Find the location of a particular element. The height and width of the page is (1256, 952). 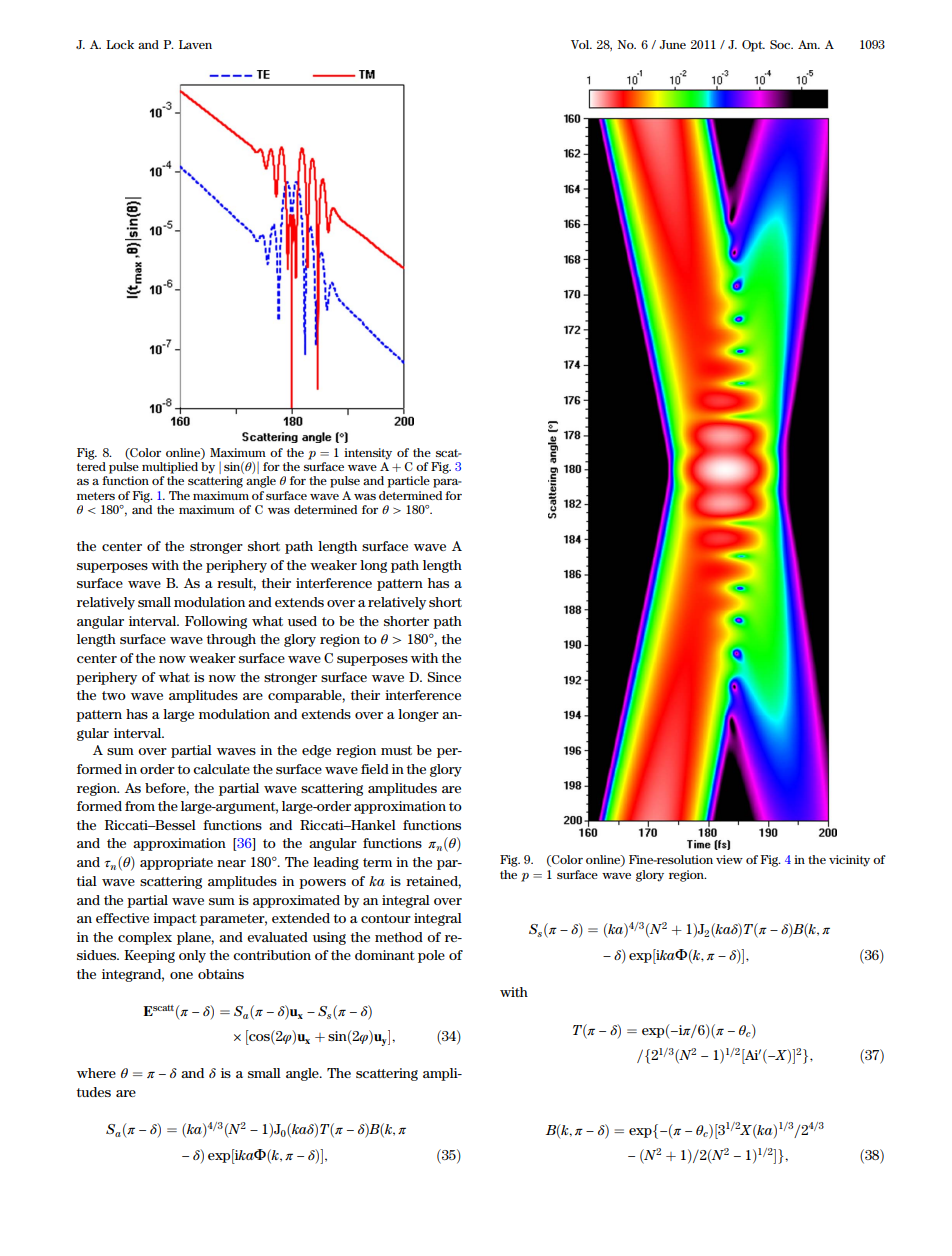

Opt is located at coordinates (753, 46).
